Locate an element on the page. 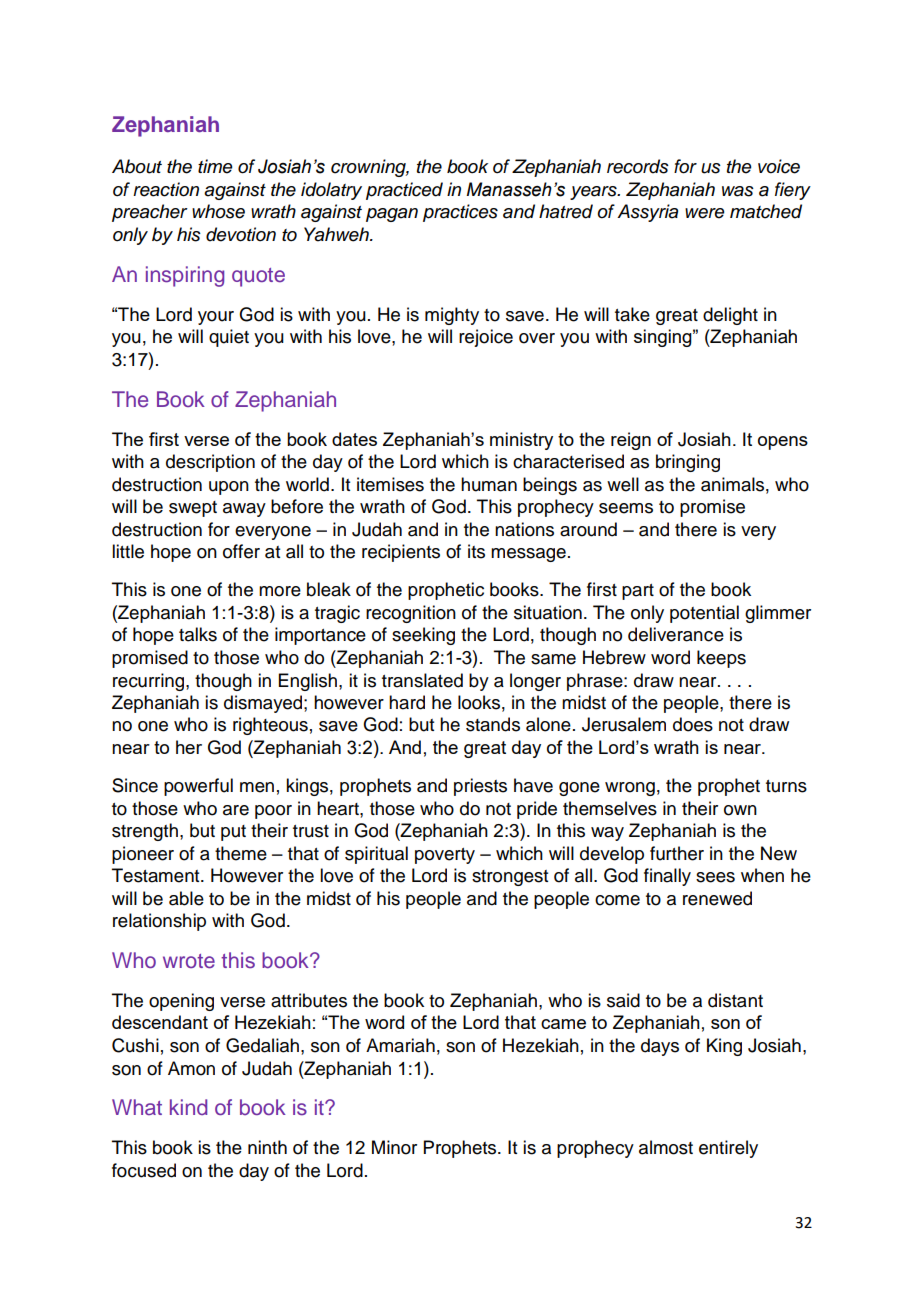  whose is located at coordinates (218, 211).
